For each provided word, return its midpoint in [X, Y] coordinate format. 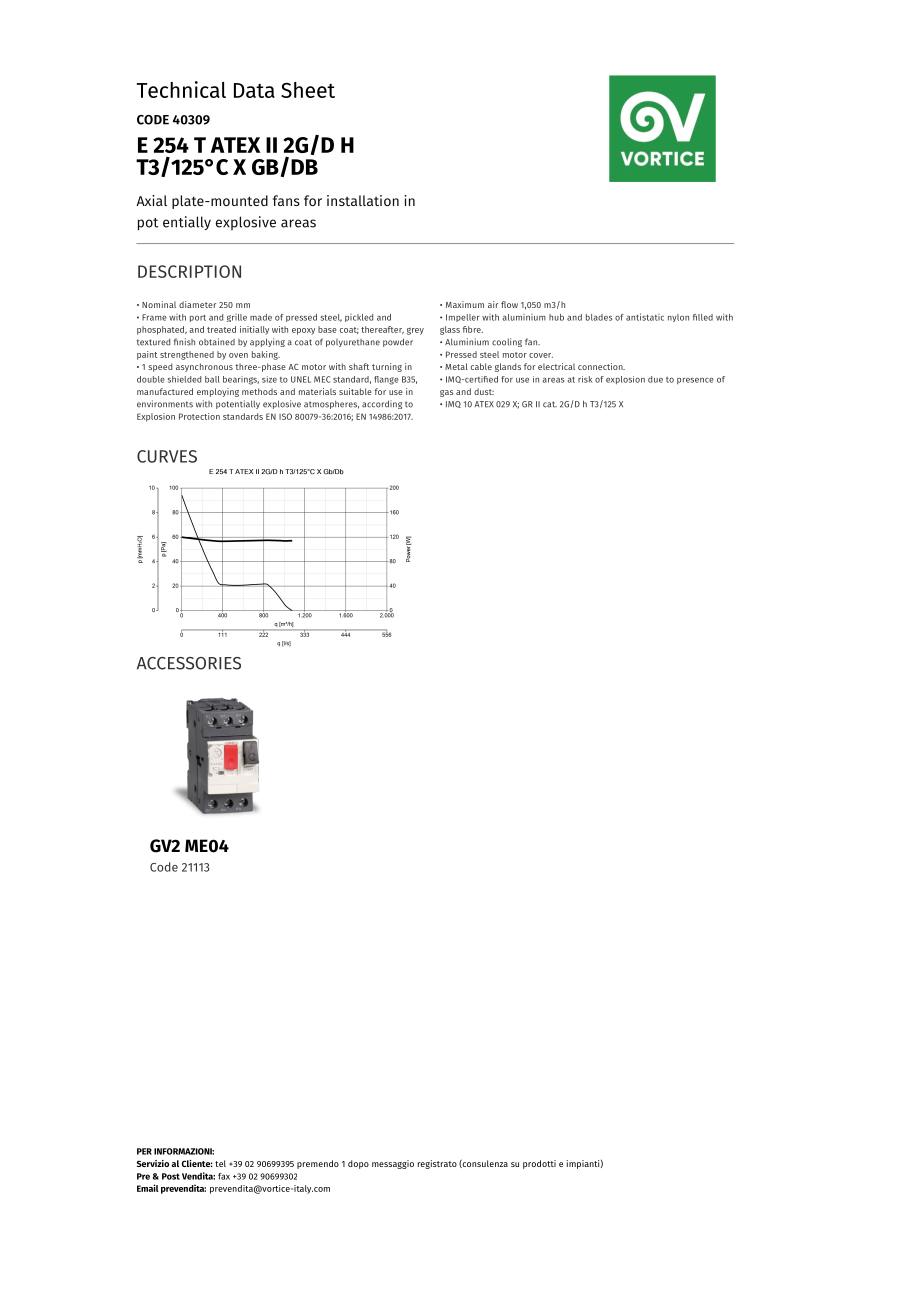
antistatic [645, 317]
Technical [181, 89]
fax [224, 1176]
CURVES [167, 456]
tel [220, 1163]
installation [363, 200]
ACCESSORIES [189, 663]
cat [550, 404]
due [655, 379]
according [382, 404]
